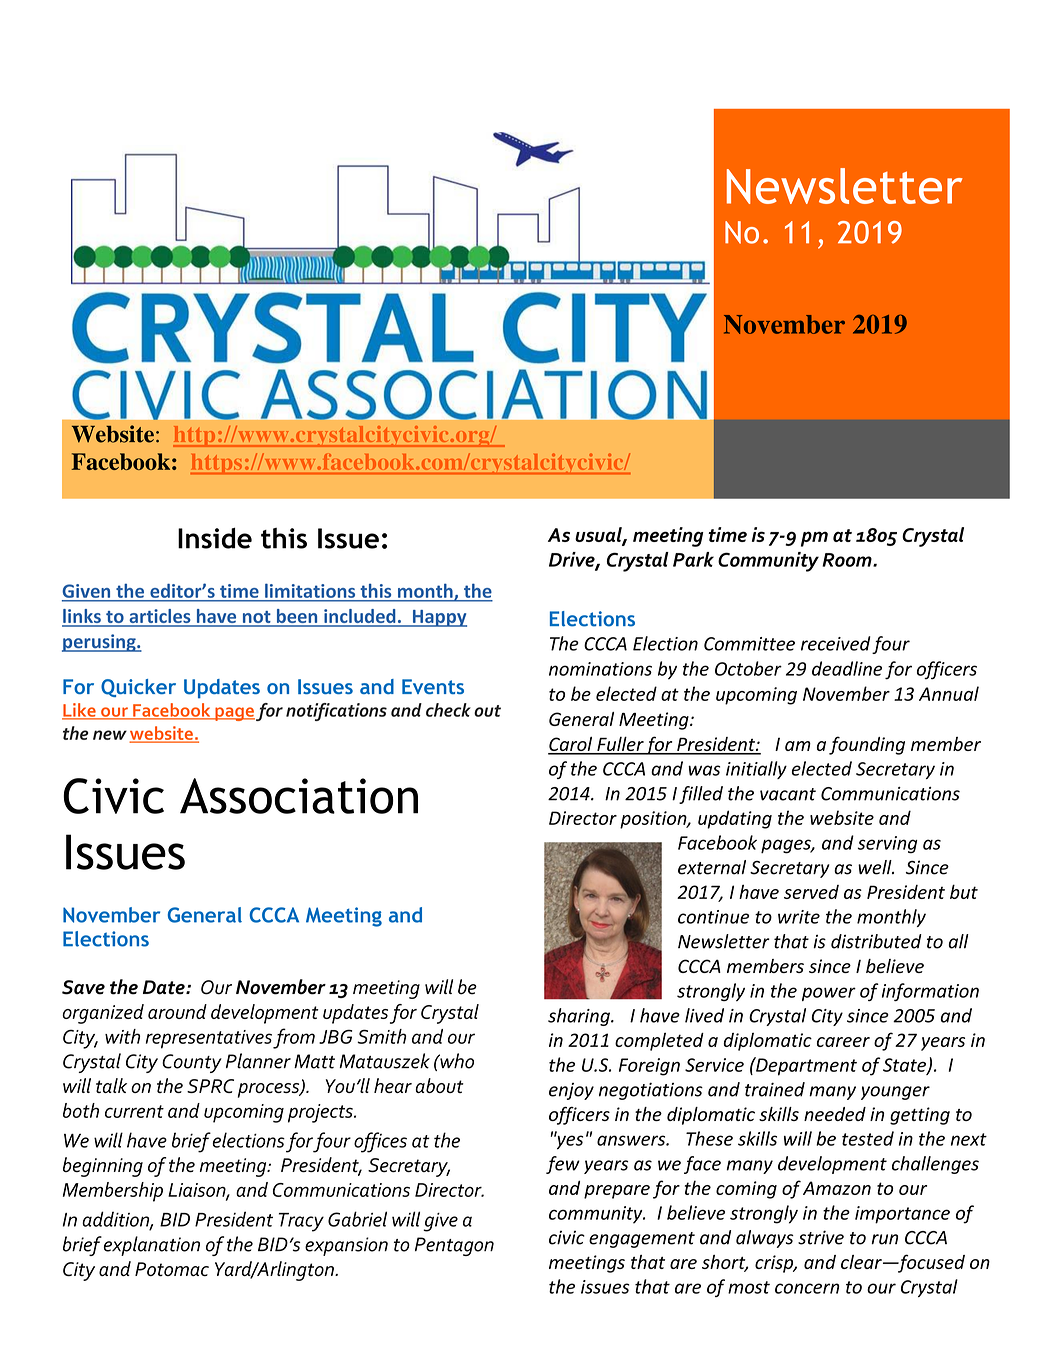 The image size is (1053, 1362). I want to click on enjoy, so click(571, 1091).
